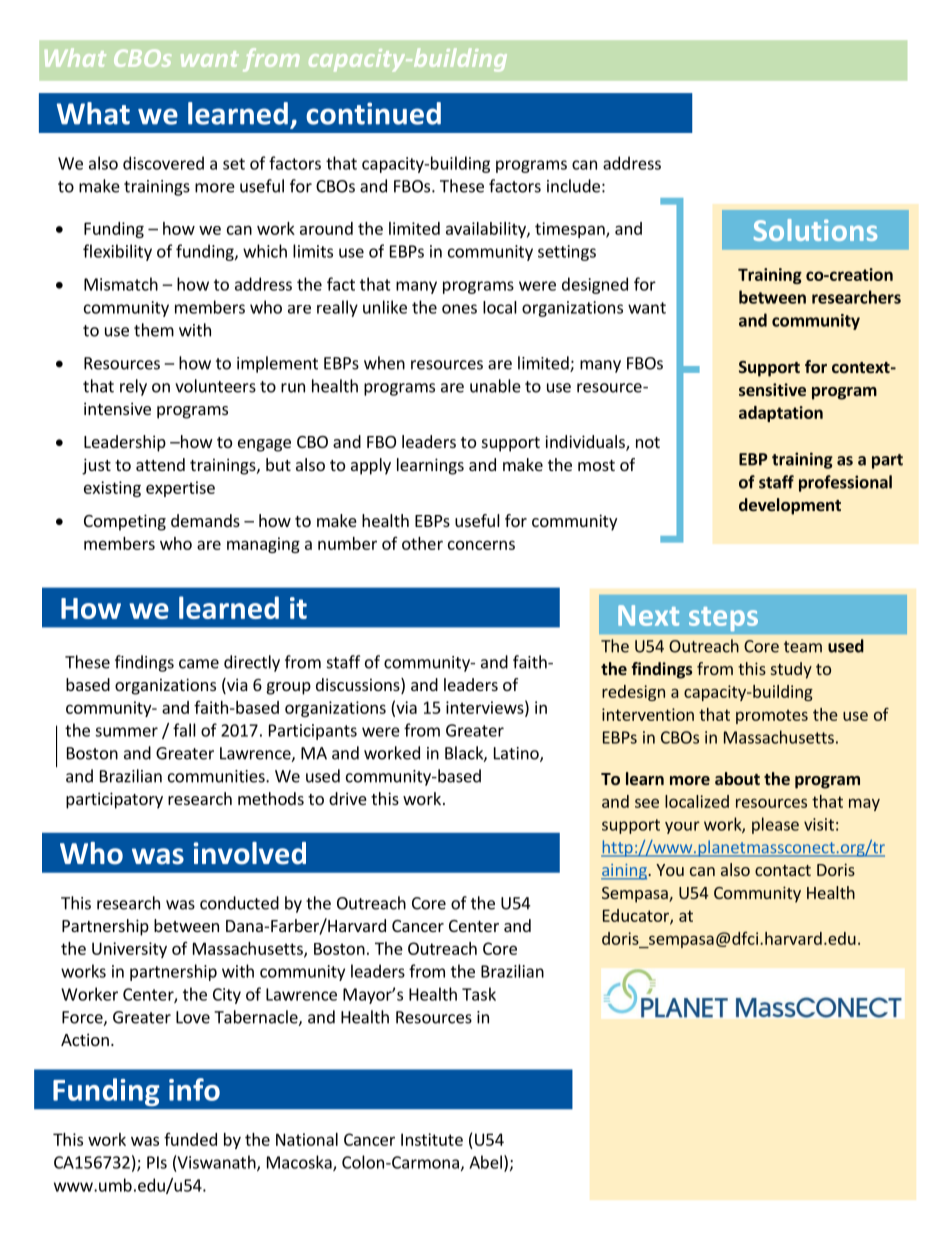 The image size is (952, 1233). Describe the element at coordinates (190, 1139) in the screenshot. I see `funded` at that location.
